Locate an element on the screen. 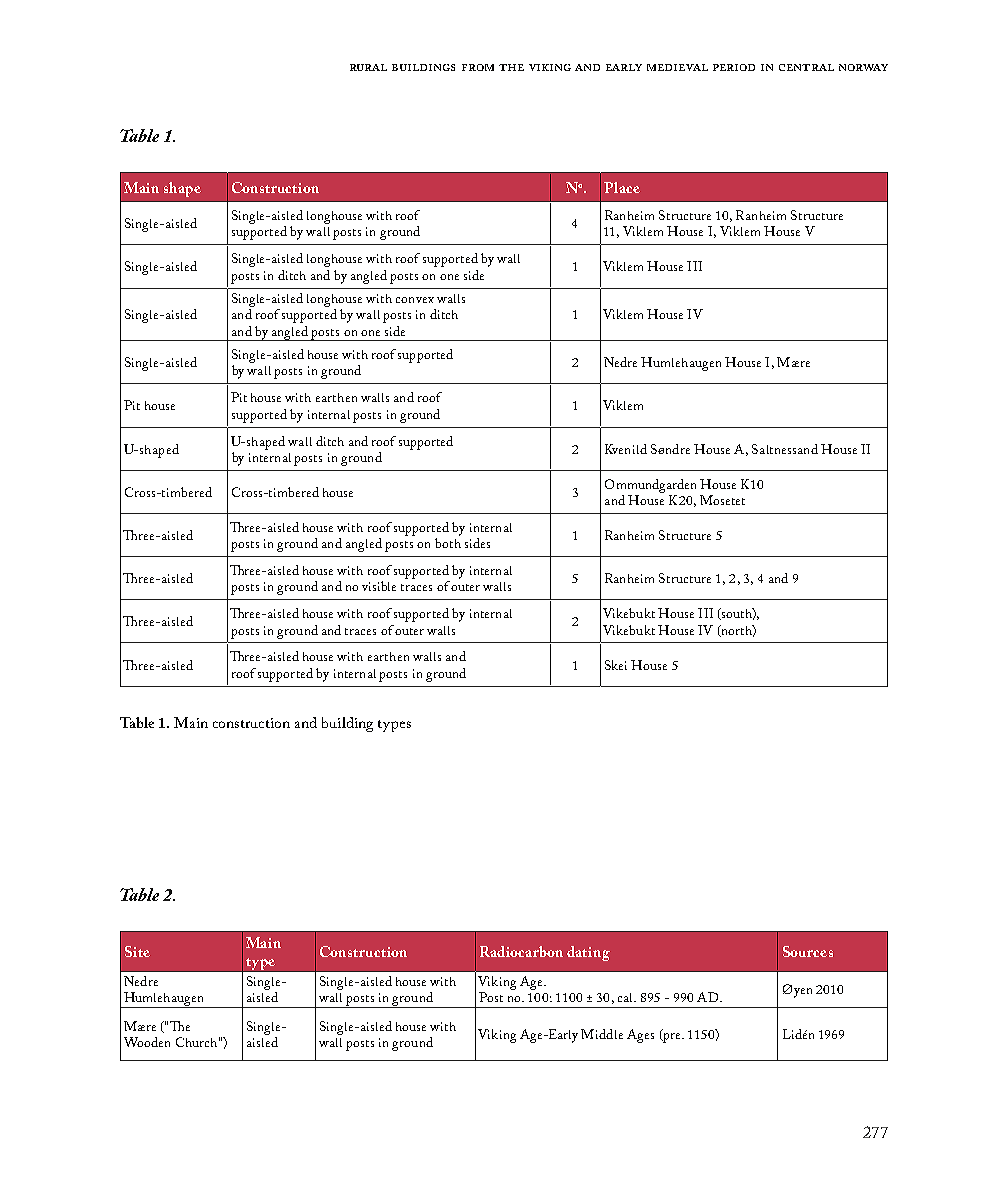 This screenshot has height=1200, width=1008. Central is located at coordinates (806, 67).
